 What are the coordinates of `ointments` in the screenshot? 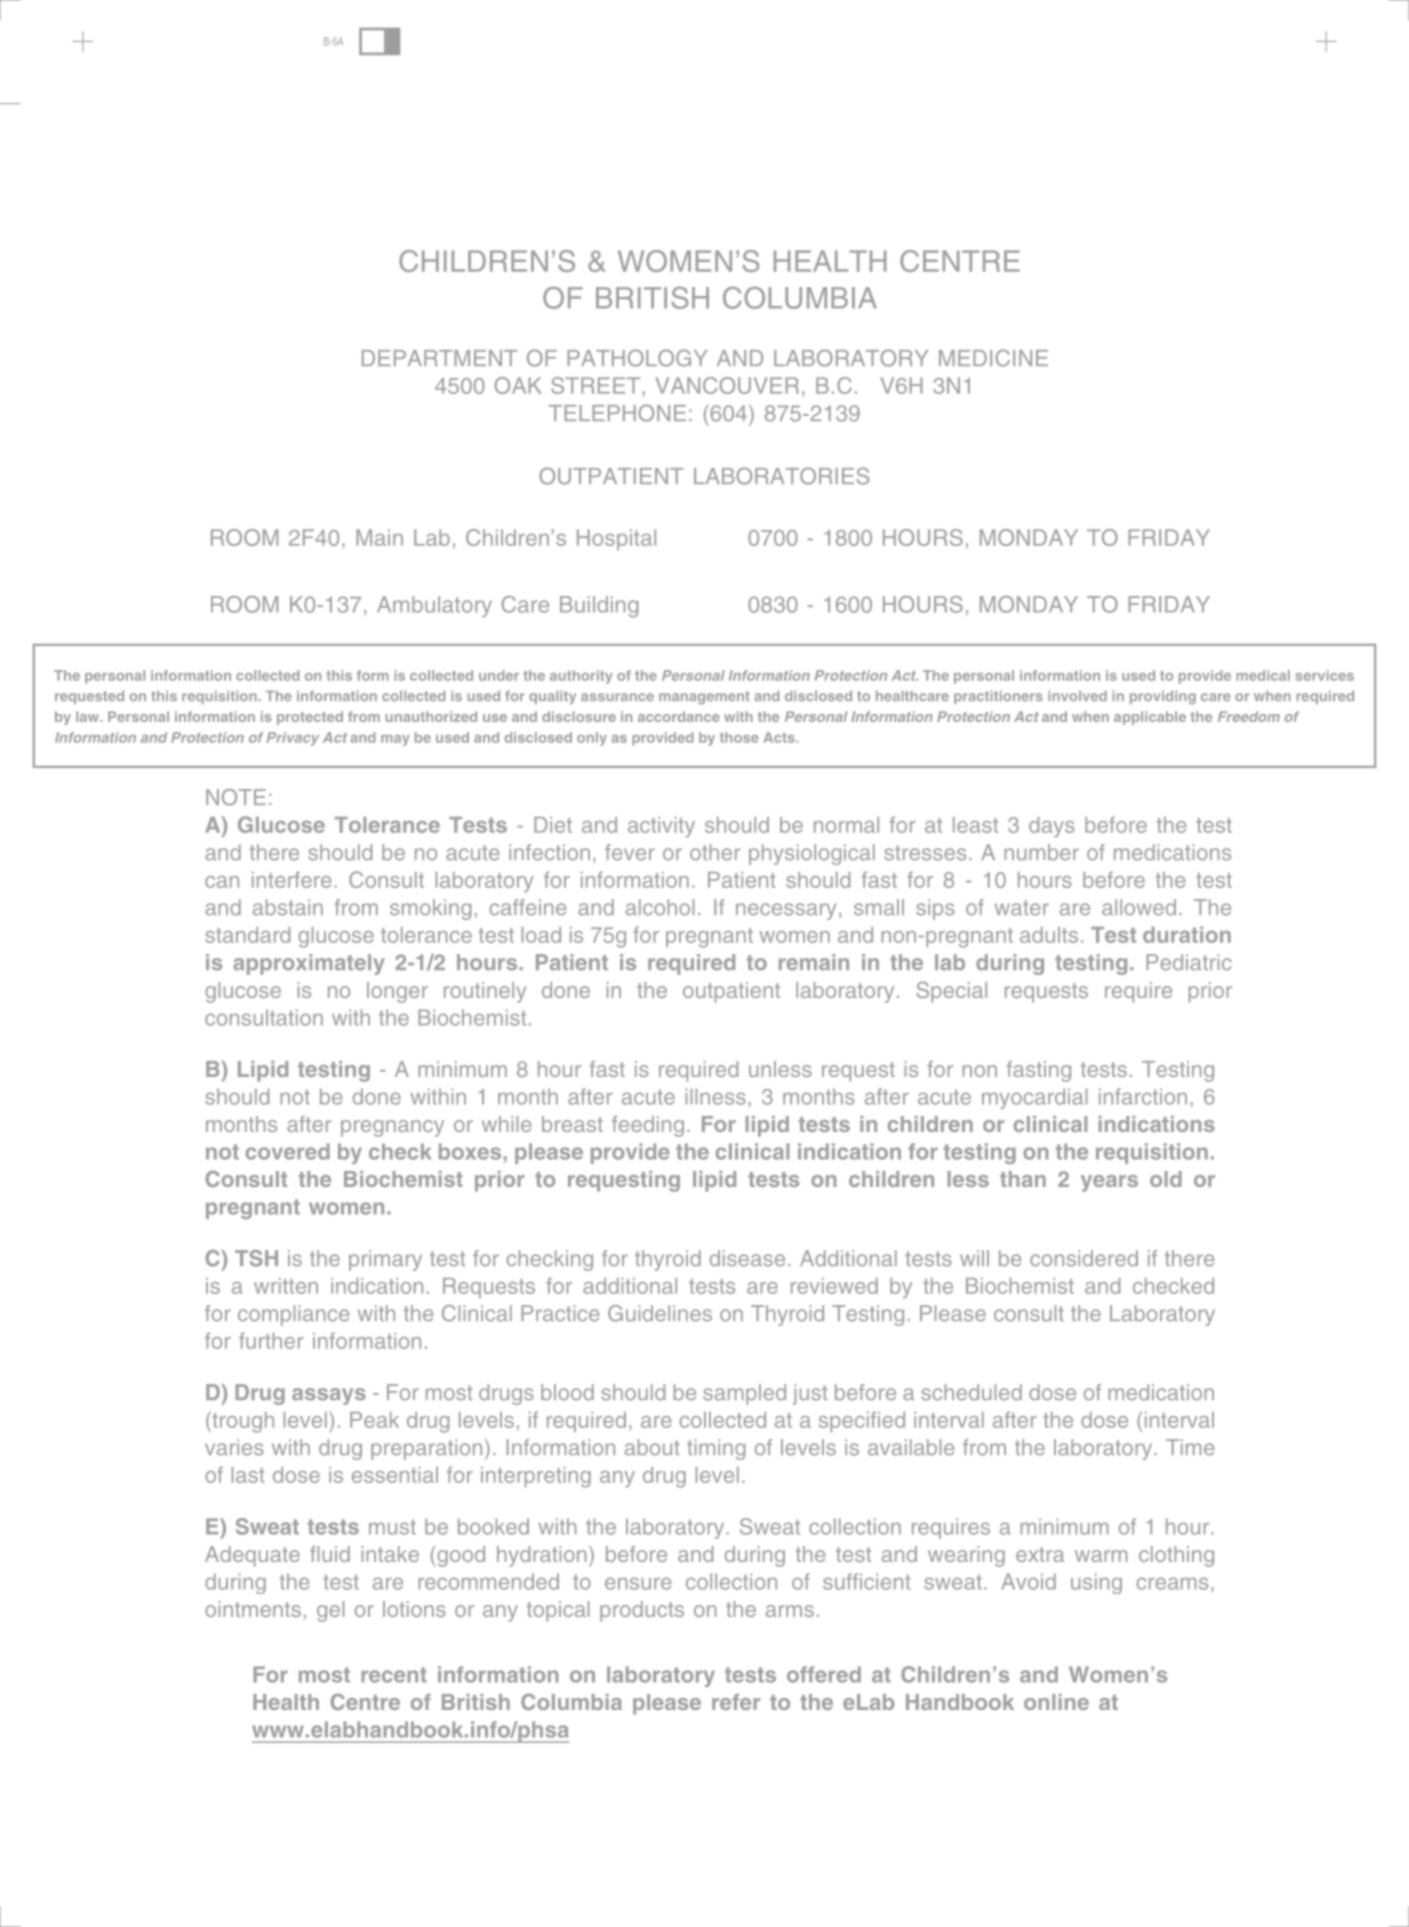 It's located at (253, 1609).
